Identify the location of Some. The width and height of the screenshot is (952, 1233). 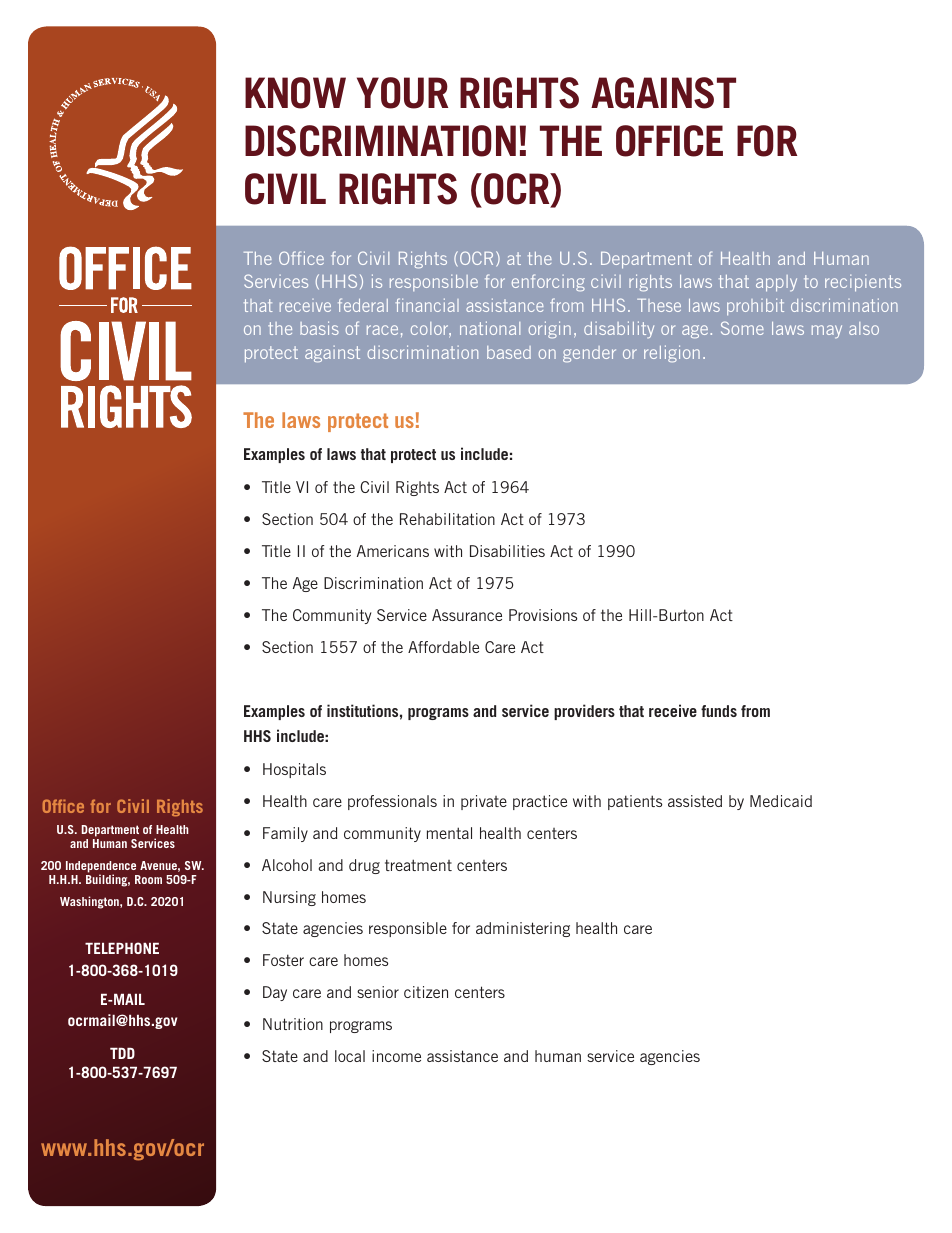
(742, 328).
